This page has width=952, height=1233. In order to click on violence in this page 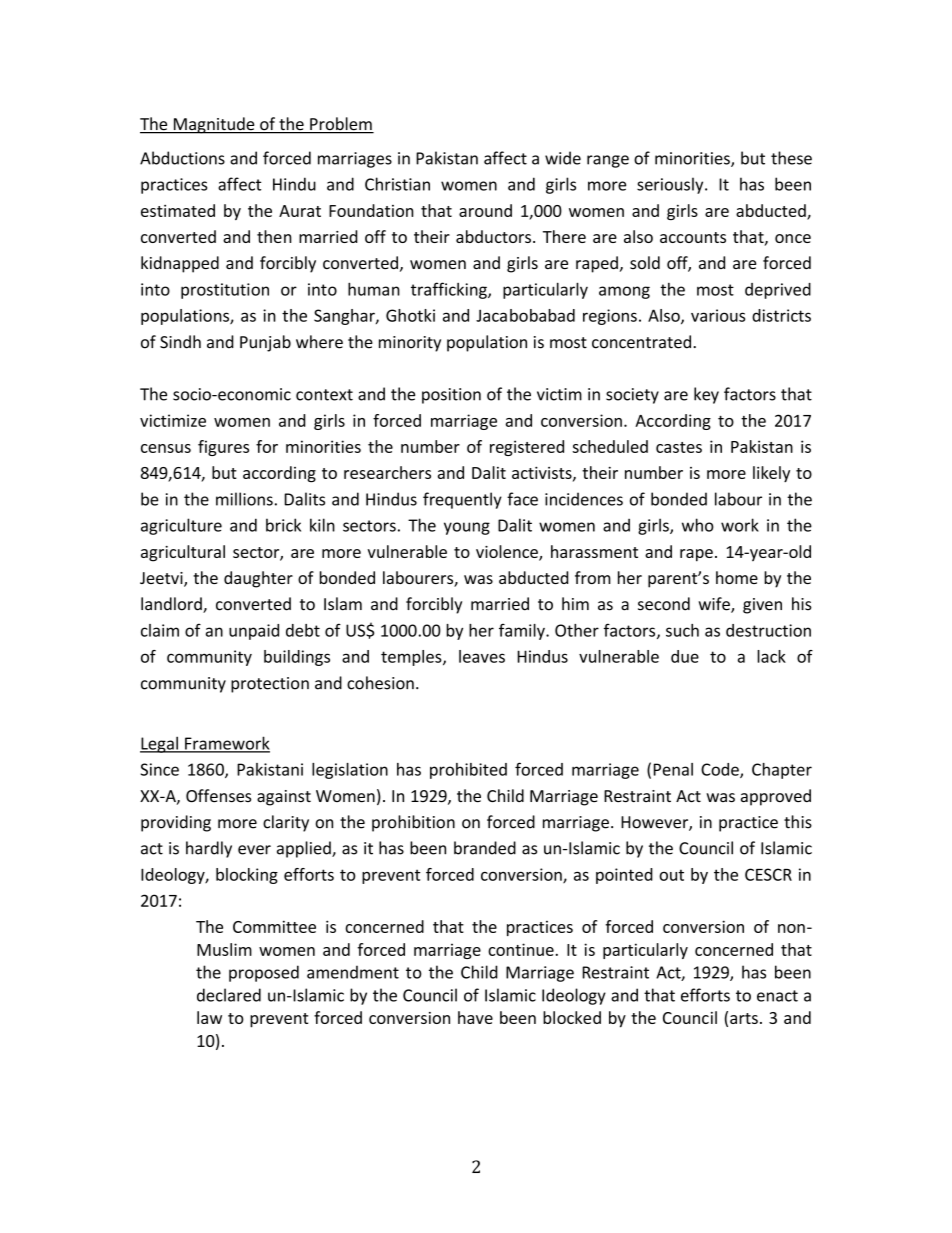, I will do `click(508, 553)`.
